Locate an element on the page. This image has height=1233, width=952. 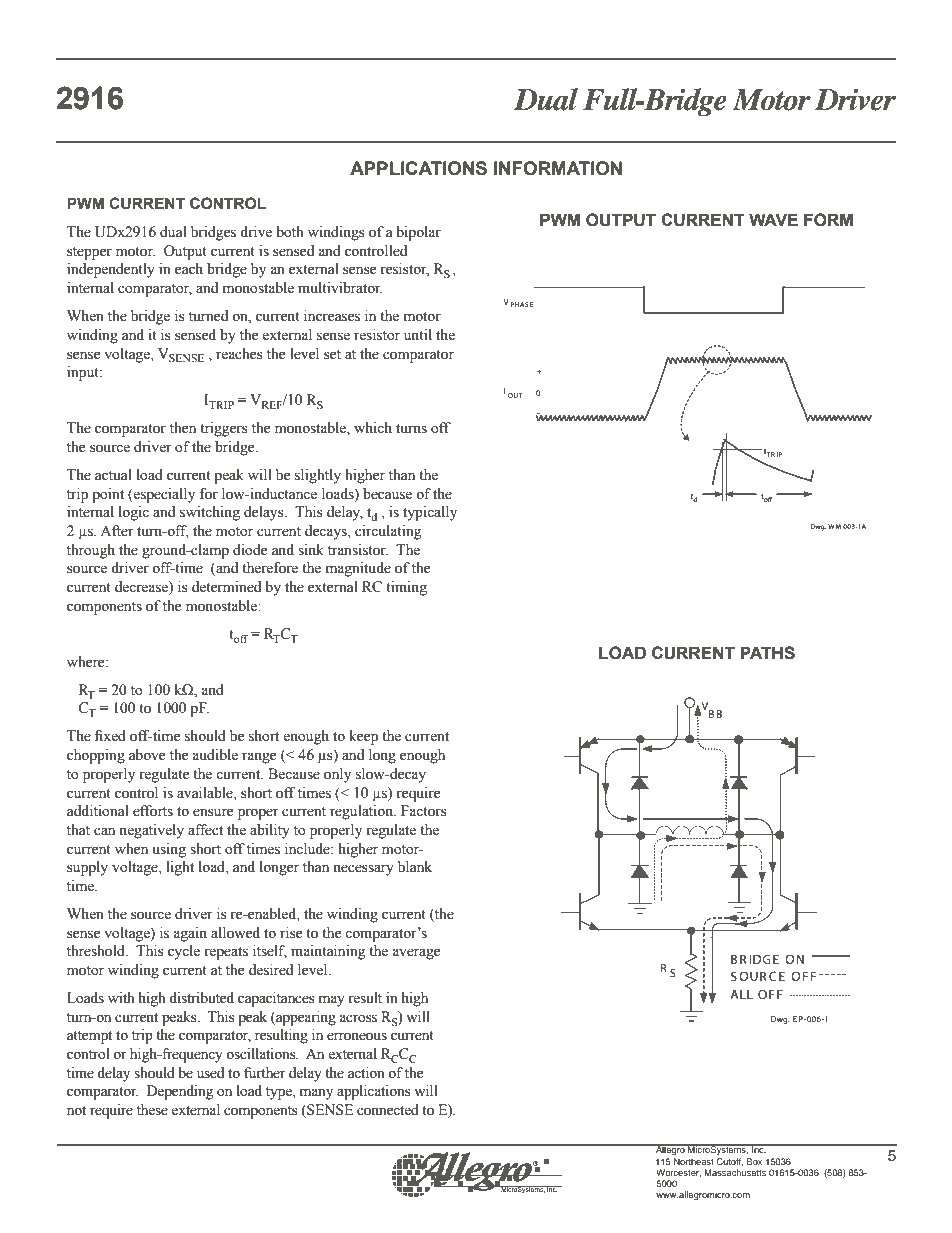
these is located at coordinates (152, 1110).
